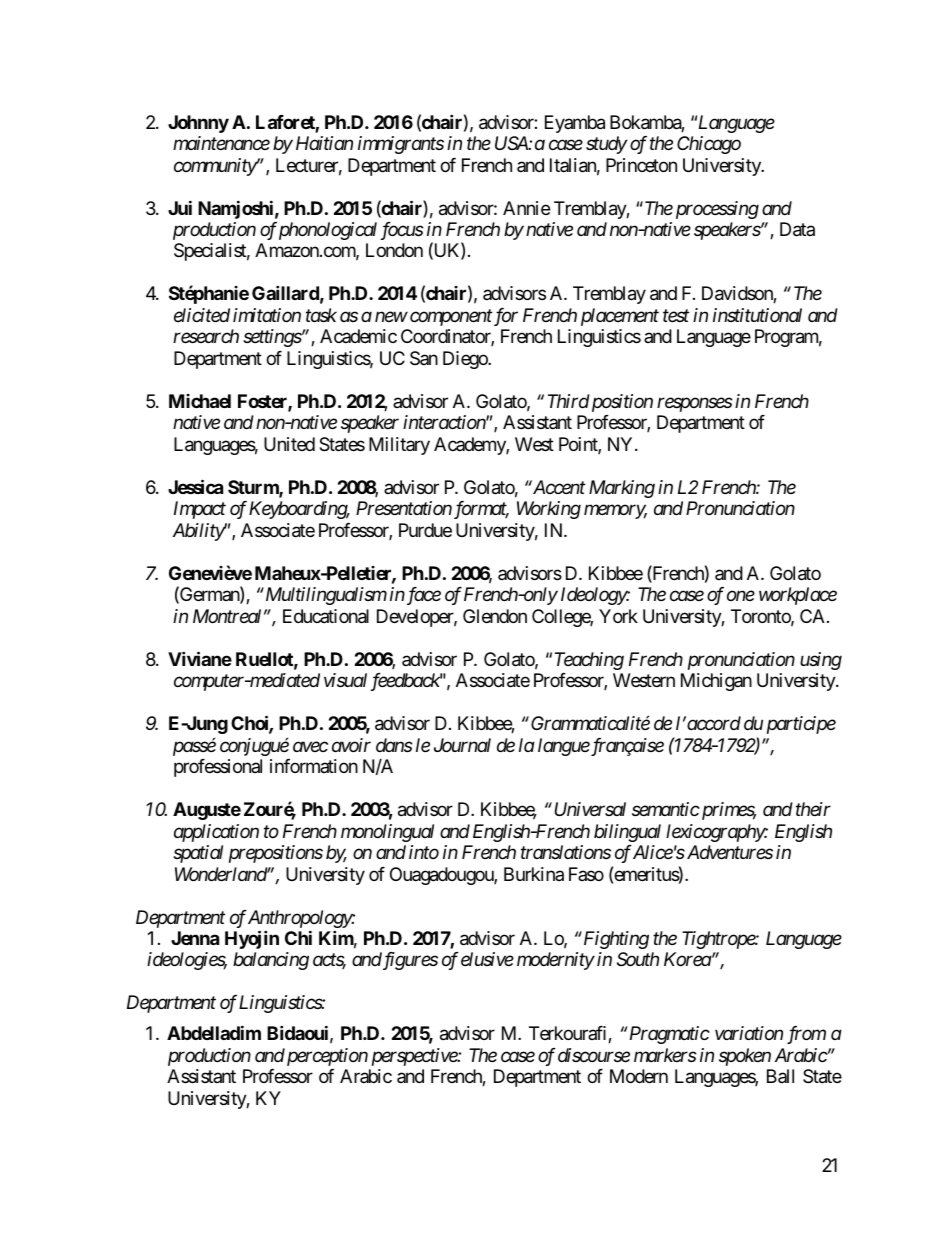  What do you see at coordinates (495, 616) in the screenshot?
I see `Glendon` at bounding box center [495, 616].
